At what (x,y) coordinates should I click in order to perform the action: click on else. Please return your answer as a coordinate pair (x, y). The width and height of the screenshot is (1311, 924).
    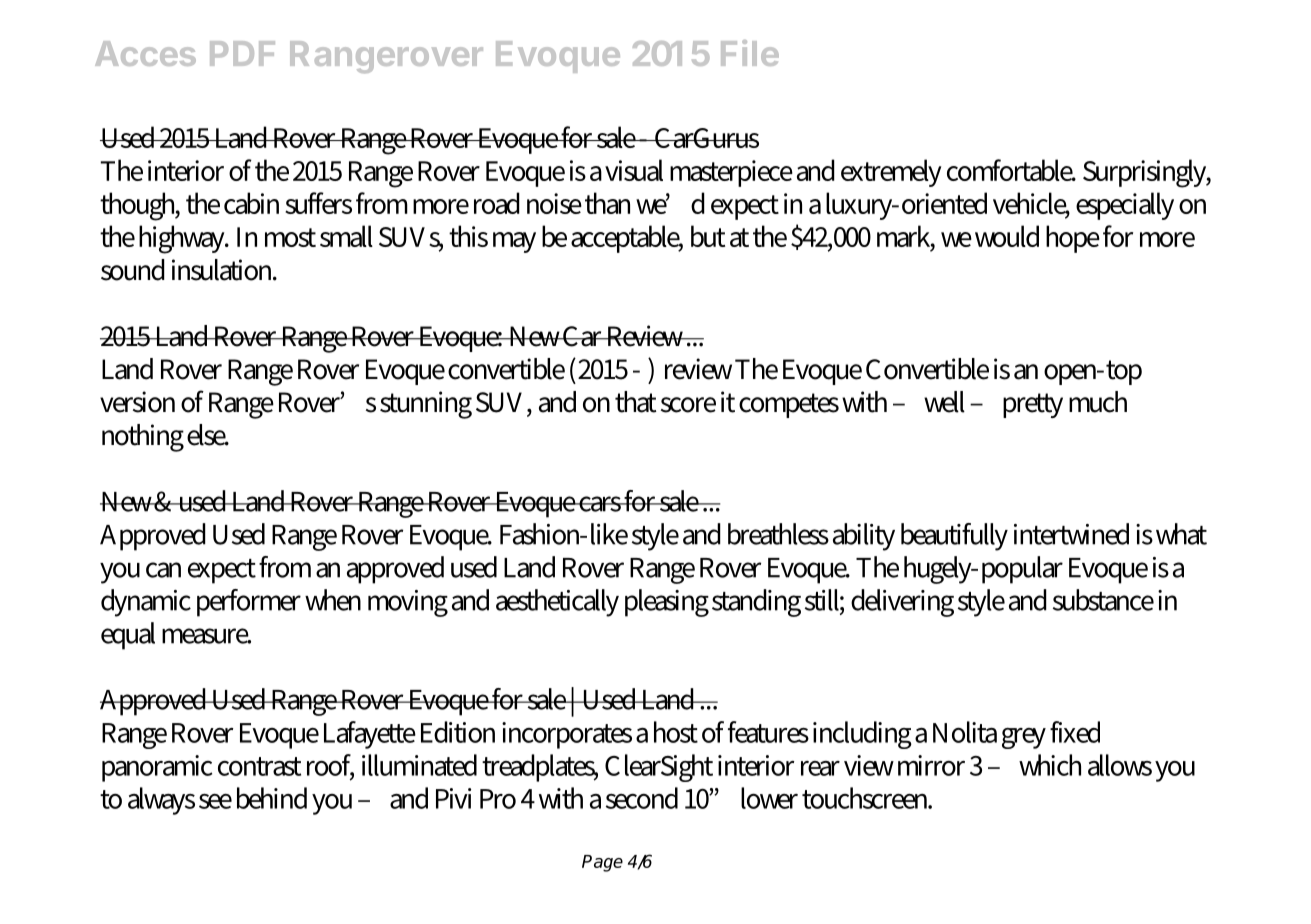
    Looking at the image, I should click on (207, 435).
